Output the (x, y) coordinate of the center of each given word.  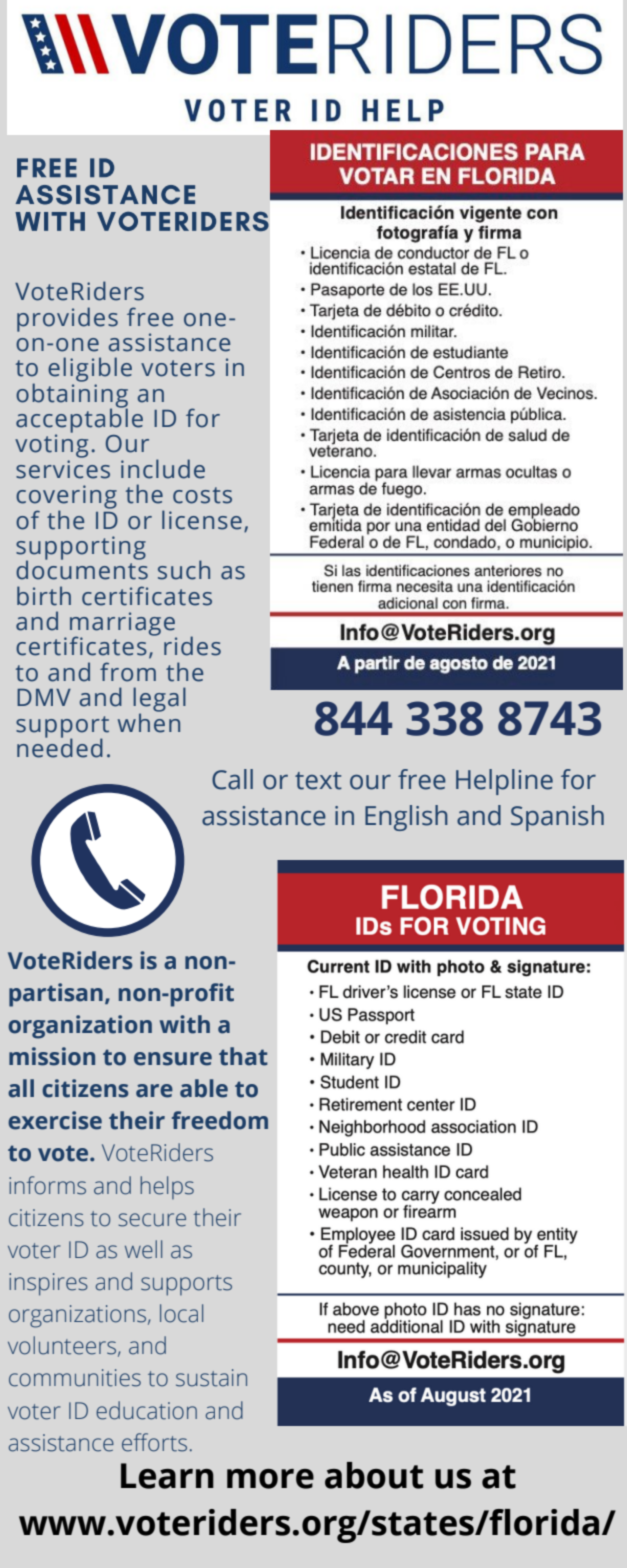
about (374, 1475)
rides (192, 646)
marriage (123, 625)
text (318, 781)
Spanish (557, 818)
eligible (90, 371)
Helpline (504, 782)
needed (60, 747)
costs (202, 495)
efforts (154, 1442)
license (202, 520)
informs (47, 1185)
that (243, 1056)
